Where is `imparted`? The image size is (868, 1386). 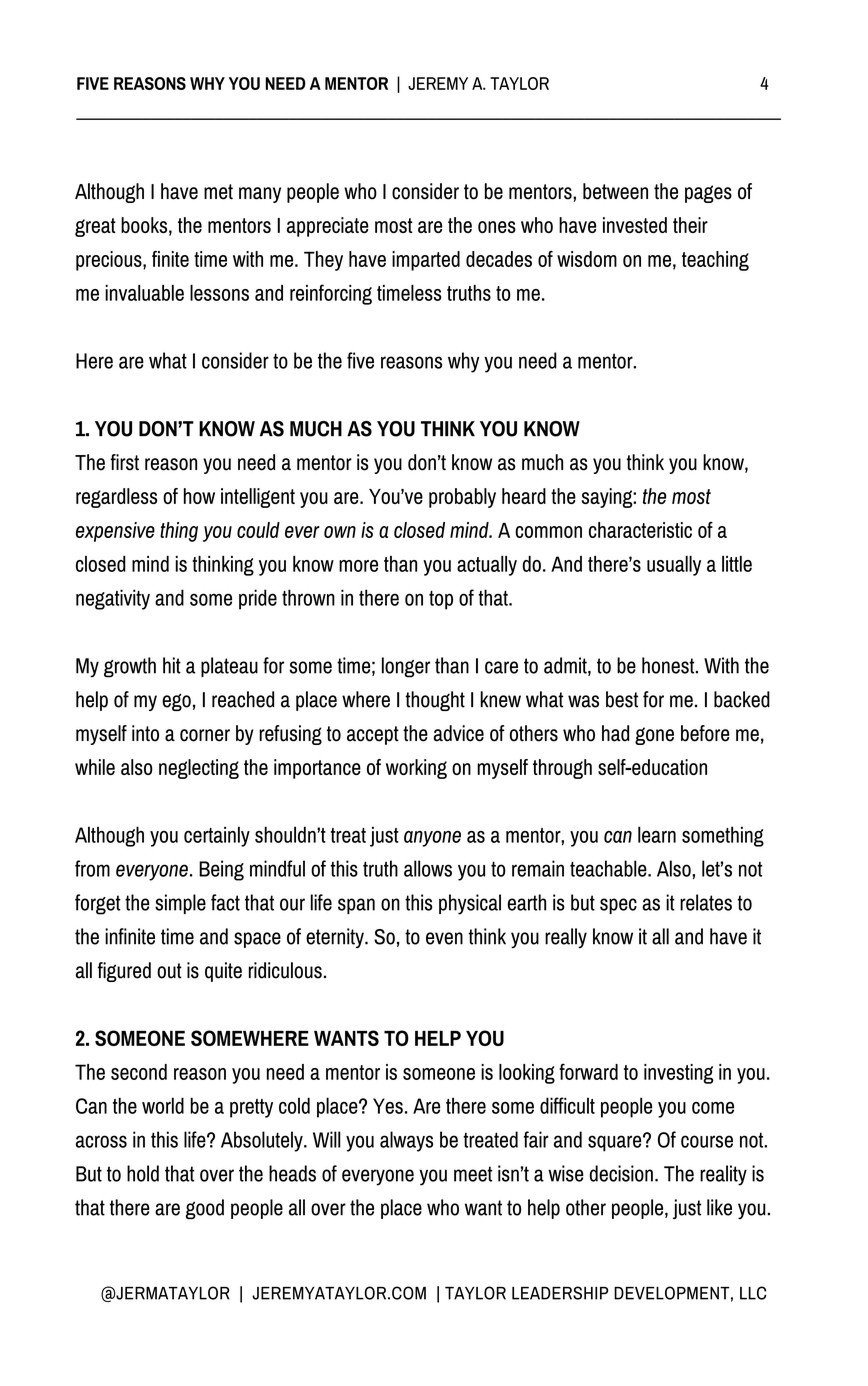 imparted is located at coordinates (426, 261).
